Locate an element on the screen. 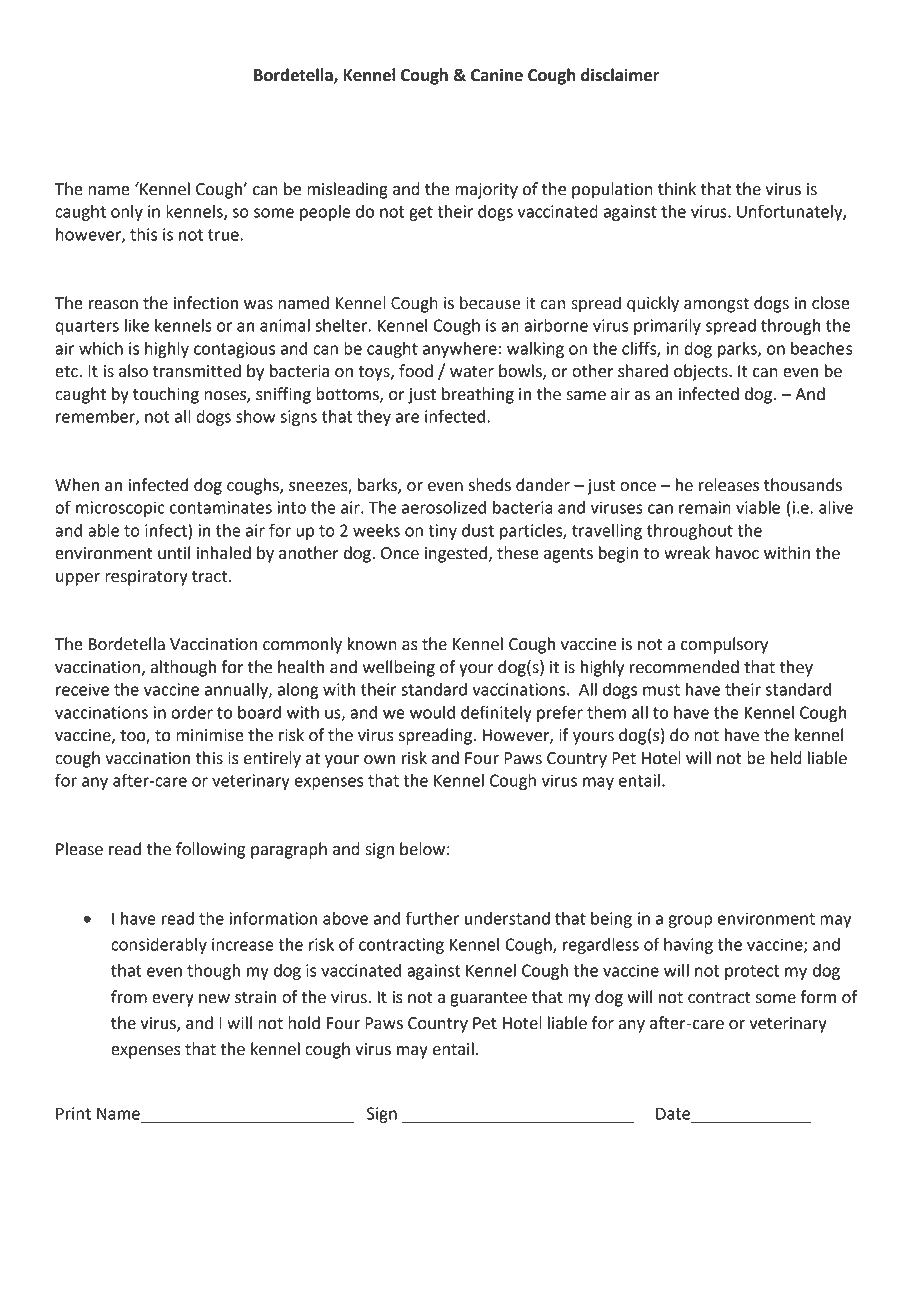 Image resolution: width=924 pixels, height=1308 pixels. havoc is located at coordinates (737, 553).
